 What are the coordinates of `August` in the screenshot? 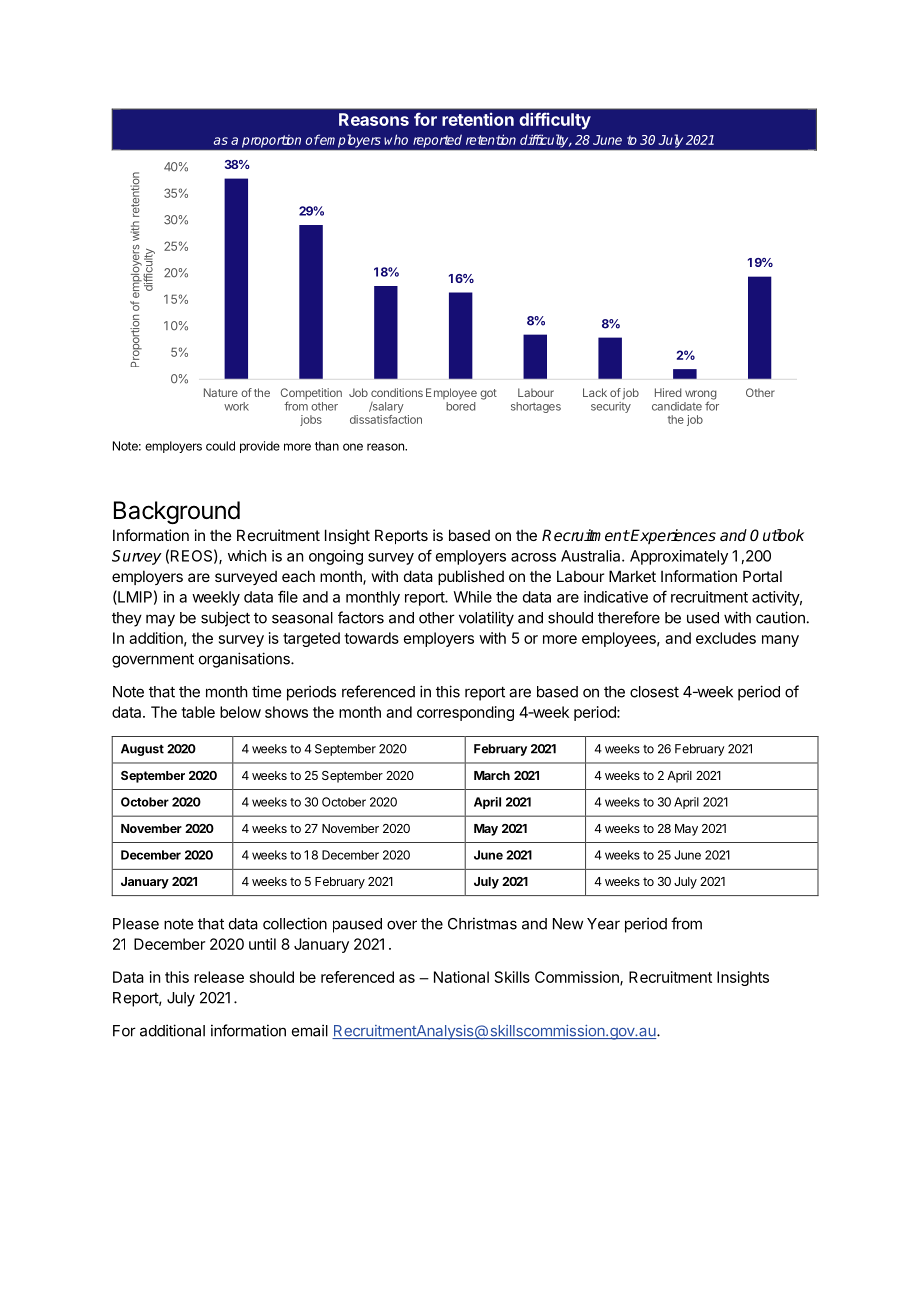 It's located at (142, 750).
